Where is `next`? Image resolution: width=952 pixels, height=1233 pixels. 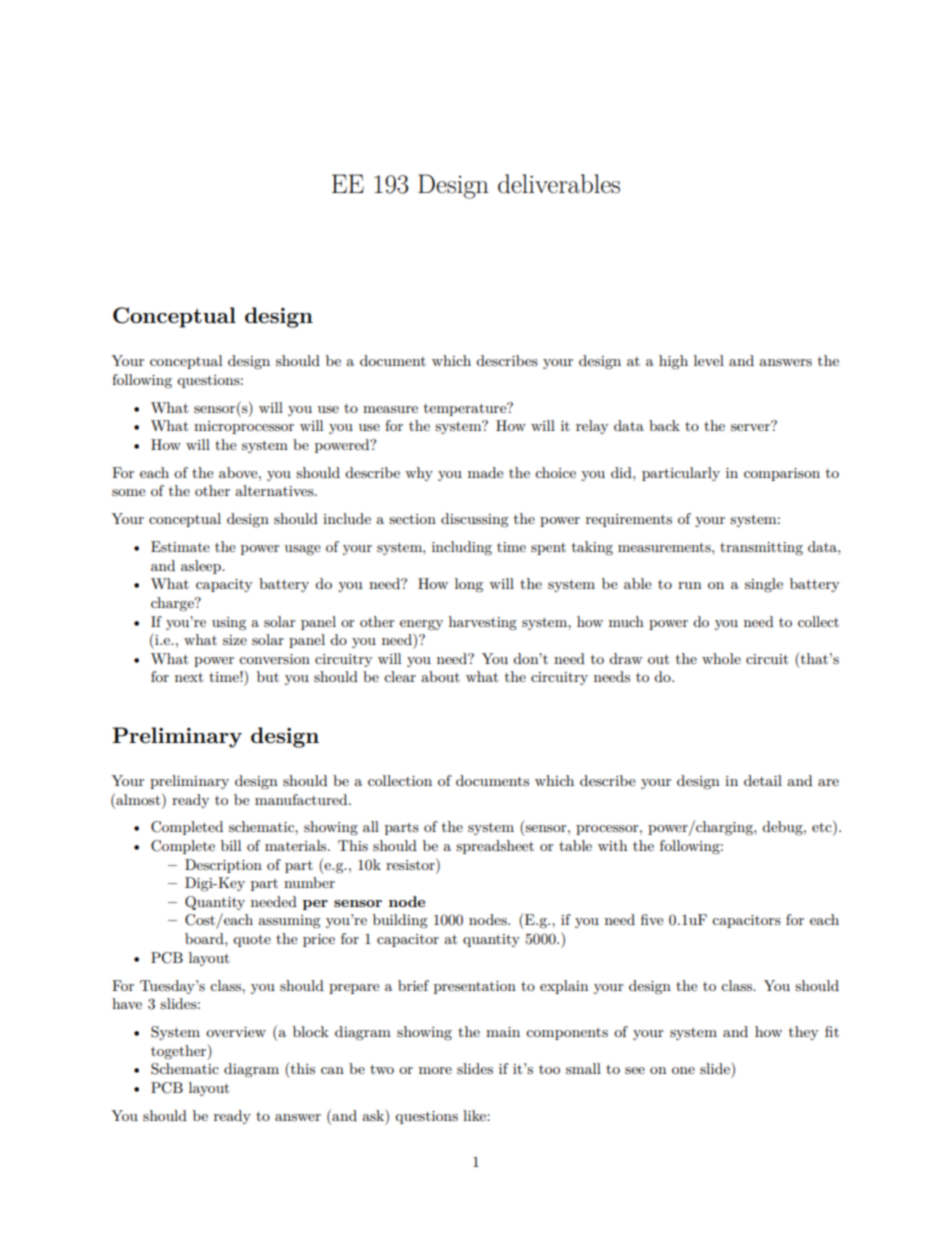
next is located at coordinates (189, 677).
